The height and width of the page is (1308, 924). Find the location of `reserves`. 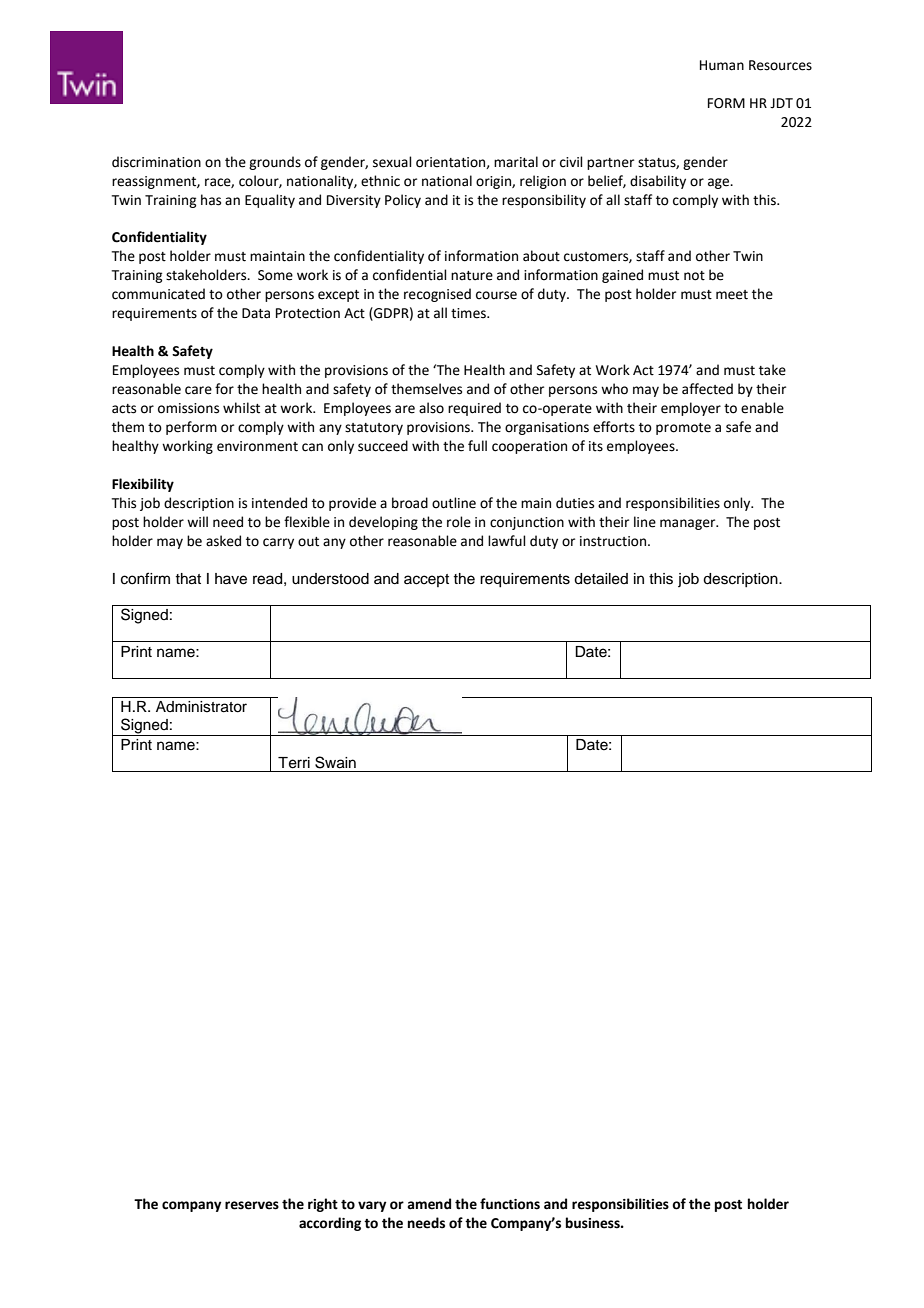

reserves is located at coordinates (252, 1205).
